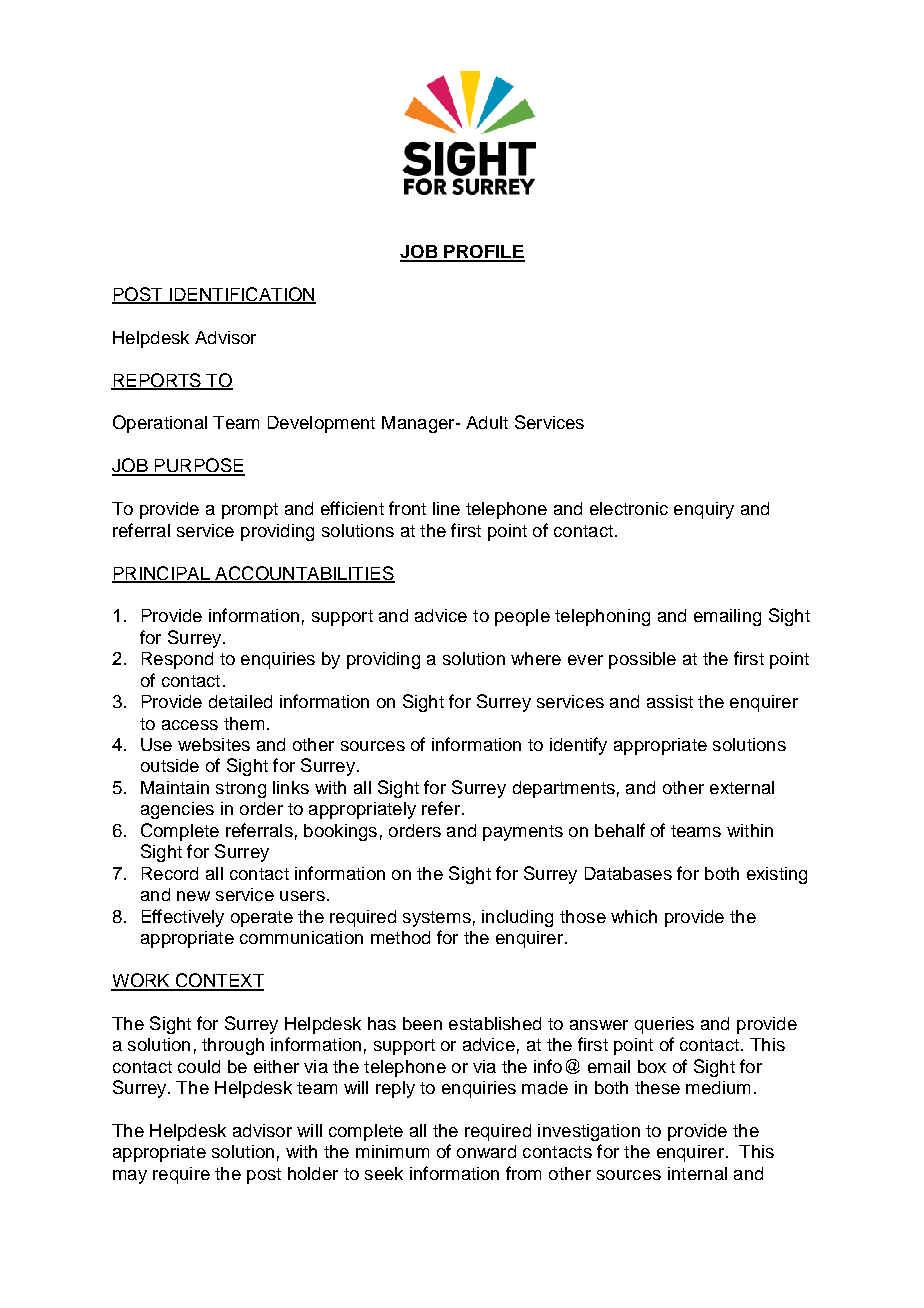 This image has height=1308, width=924. What do you see at coordinates (670, 701) in the image?
I see `assist` at bounding box center [670, 701].
